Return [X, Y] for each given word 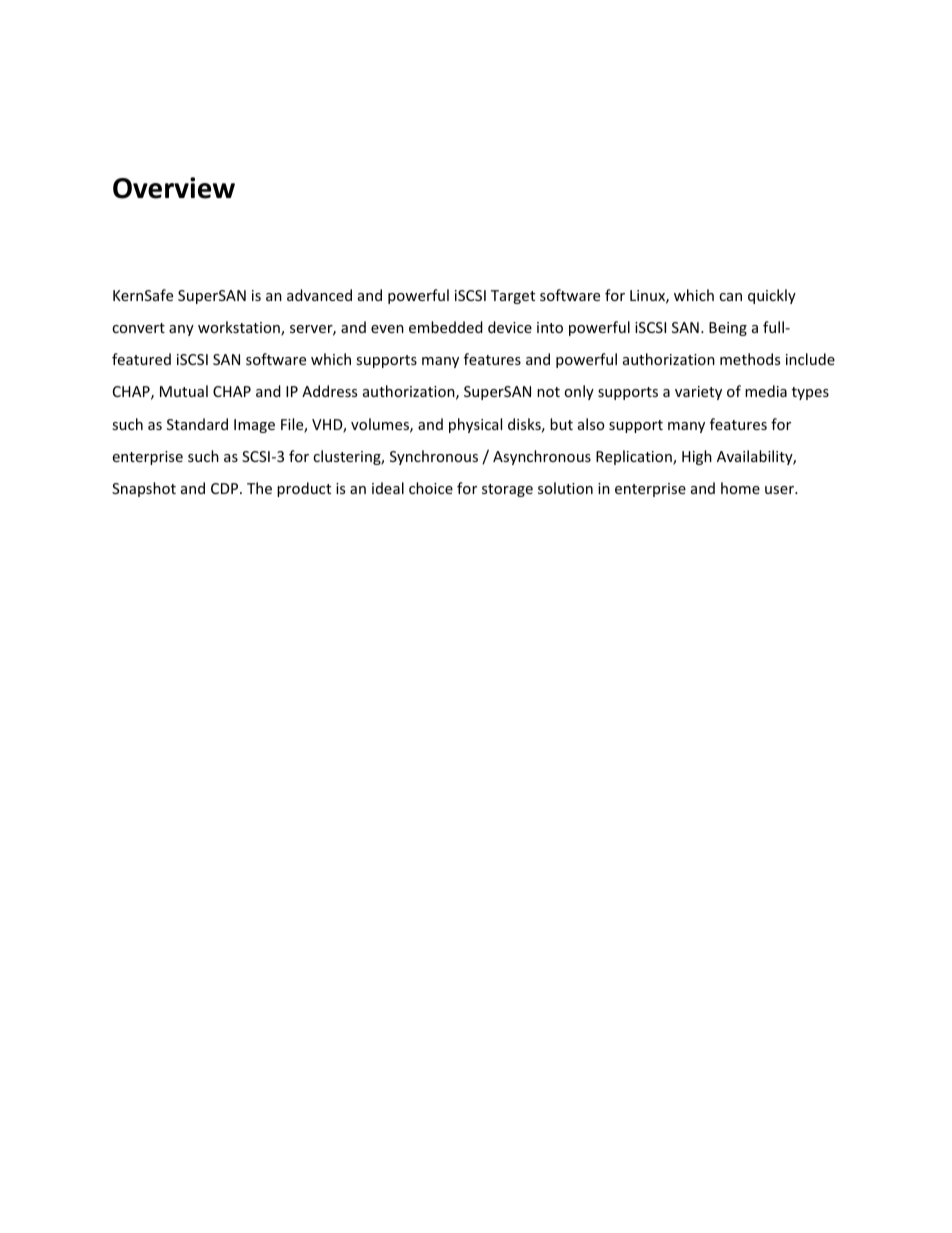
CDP [226, 488]
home [740, 488]
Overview [174, 188]
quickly [772, 296]
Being [728, 329]
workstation [240, 328]
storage [507, 490]
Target [513, 297]
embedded [446, 327]
